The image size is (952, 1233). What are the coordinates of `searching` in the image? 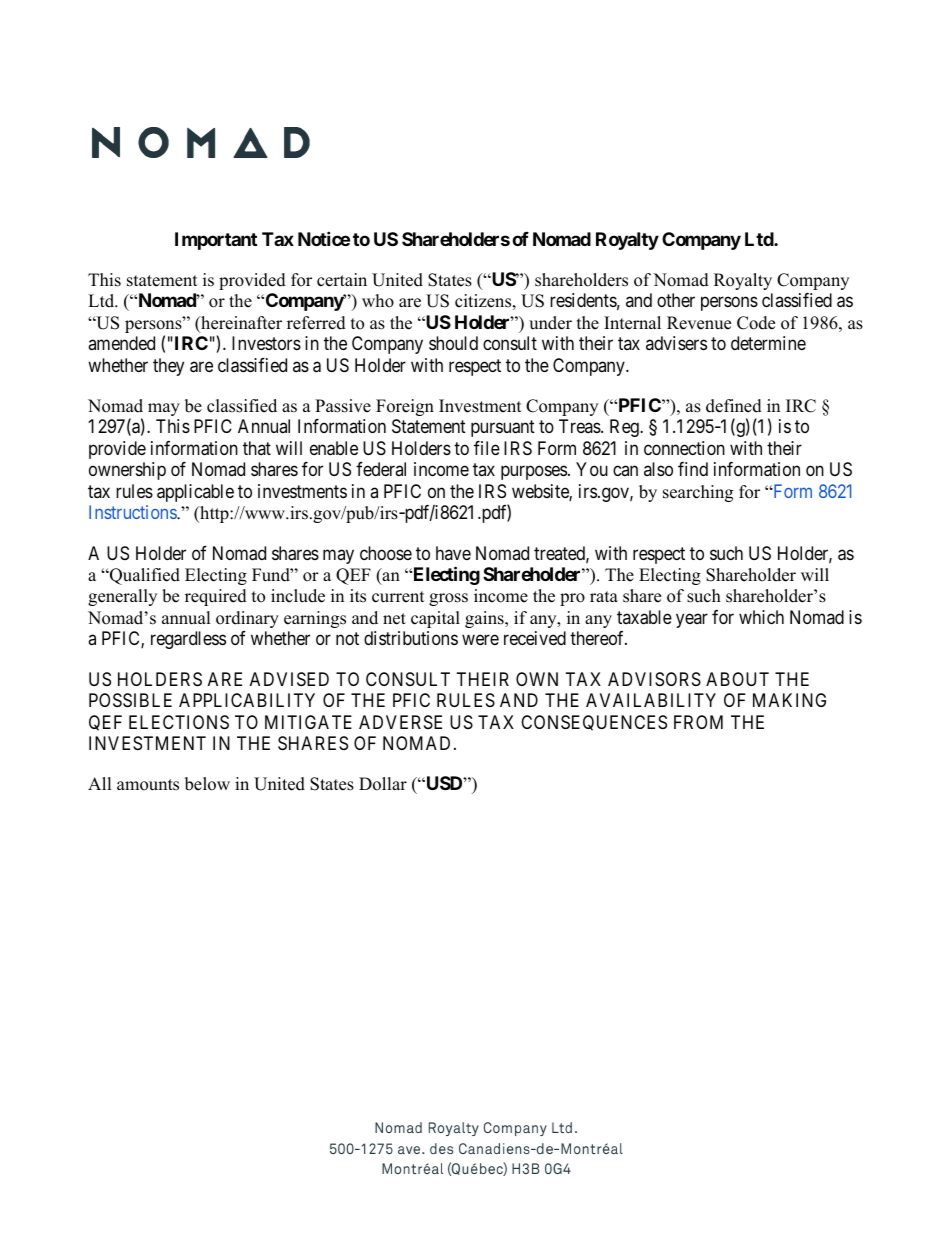 It's located at (698, 493).
